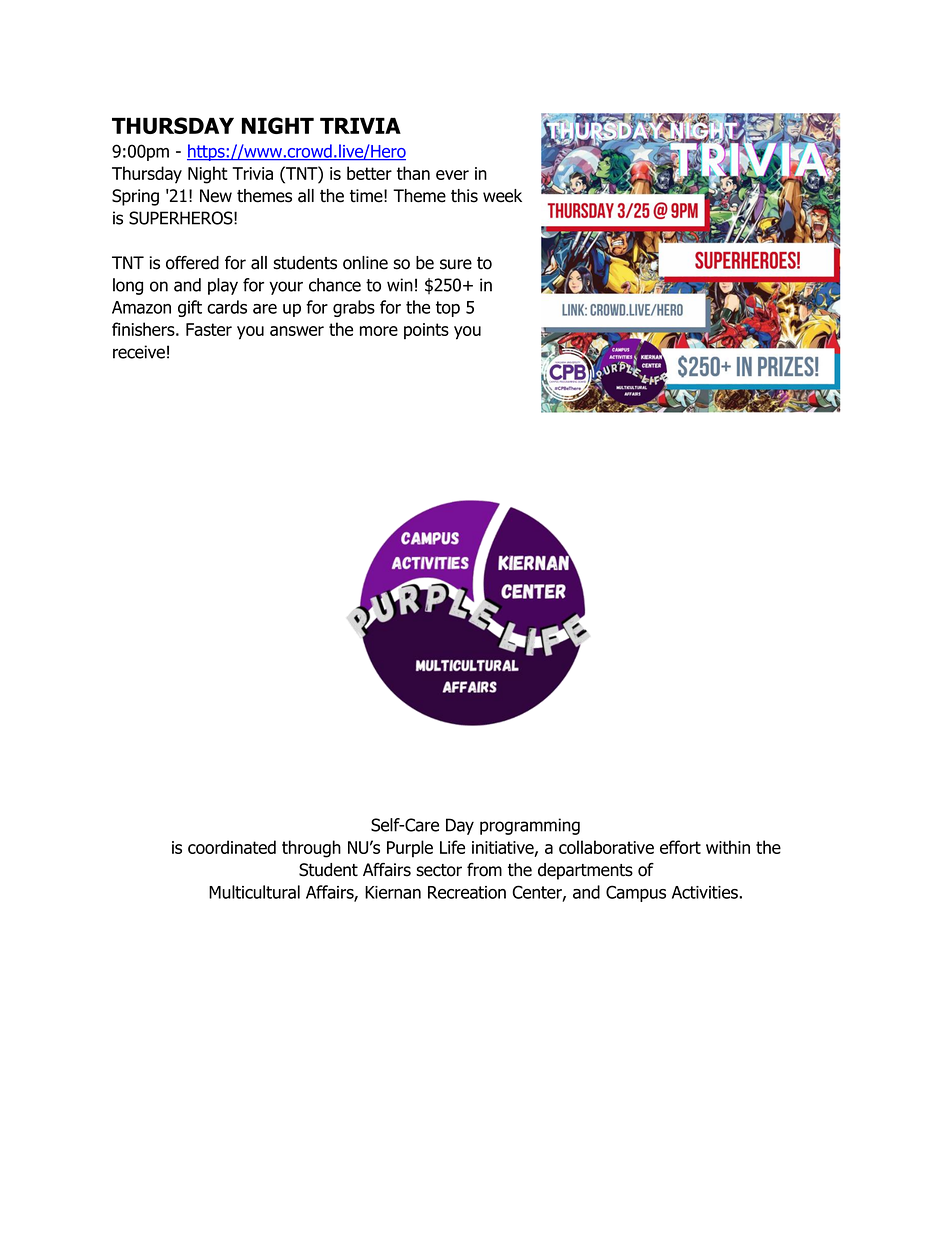  I want to click on effort, so click(680, 847).
